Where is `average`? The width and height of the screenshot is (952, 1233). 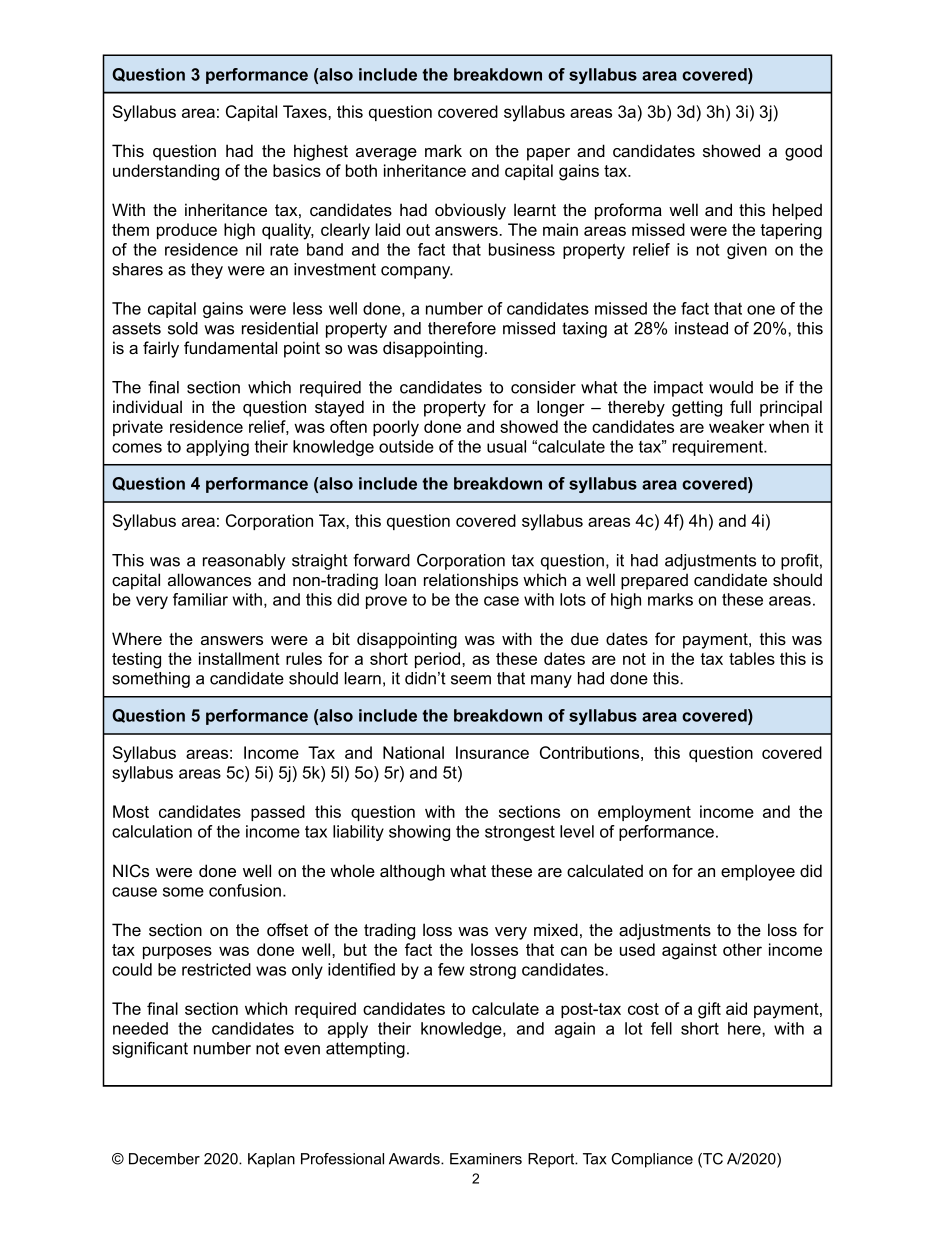 average is located at coordinates (386, 154).
